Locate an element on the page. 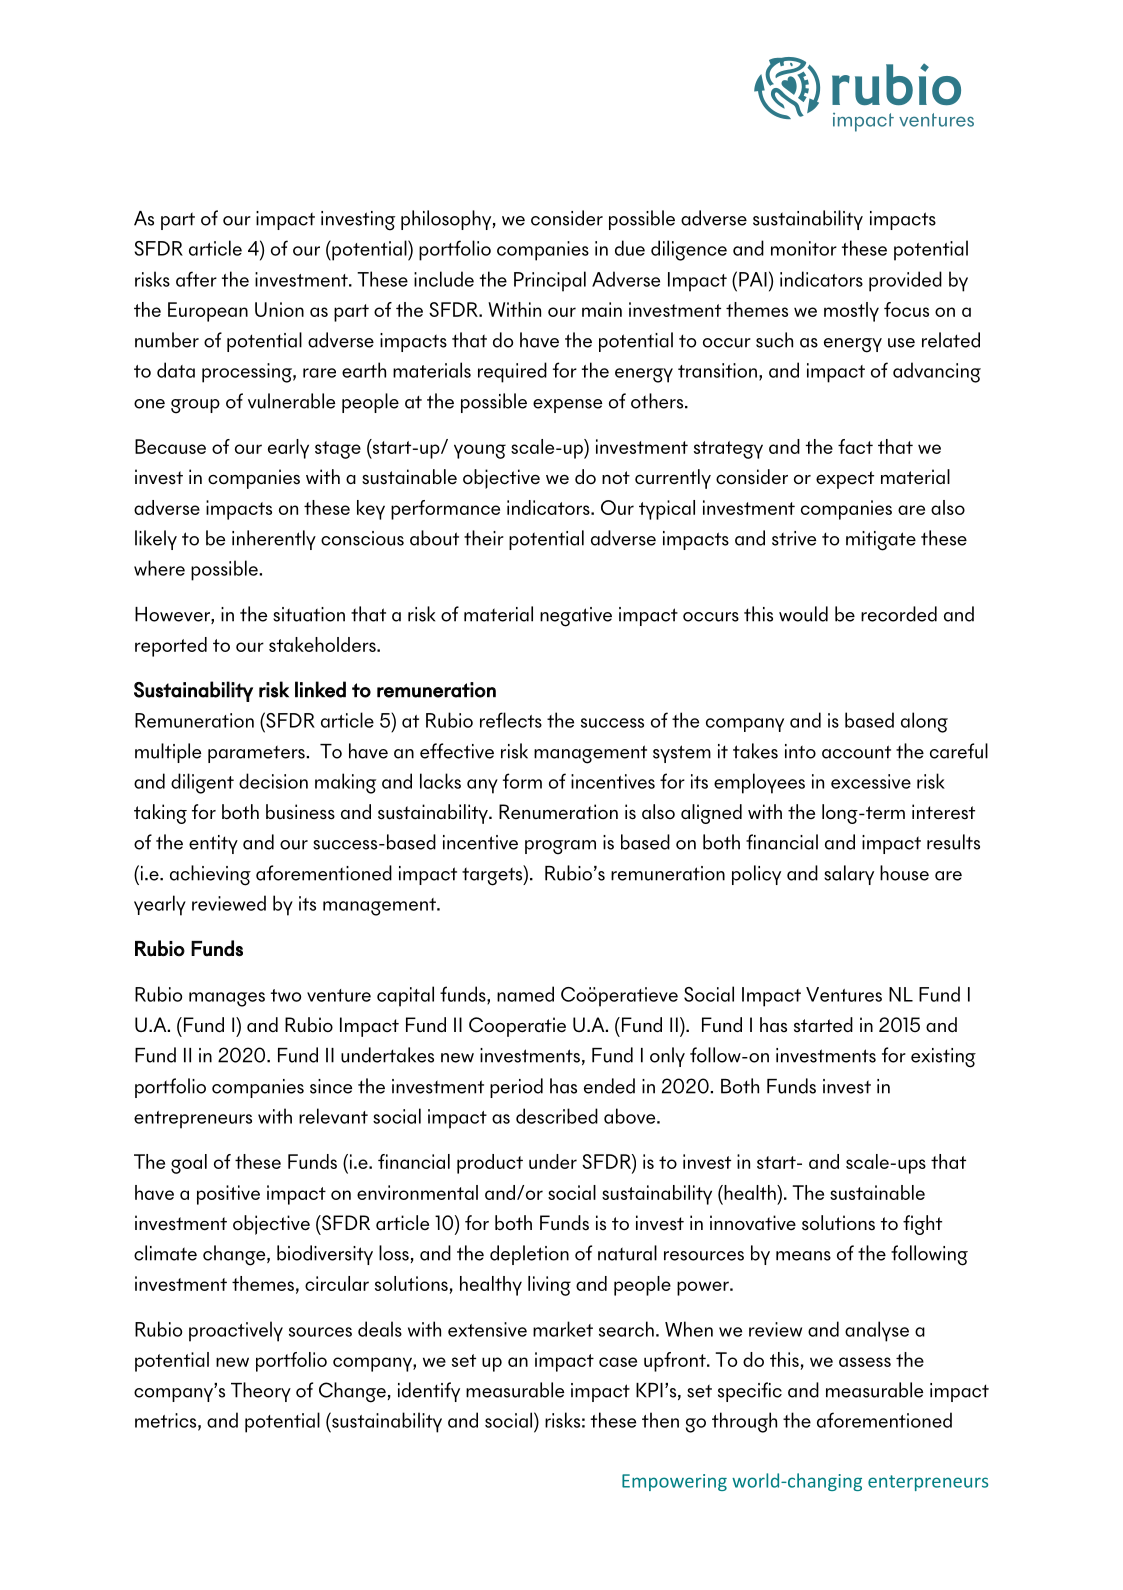  fight is located at coordinates (922, 1225).
